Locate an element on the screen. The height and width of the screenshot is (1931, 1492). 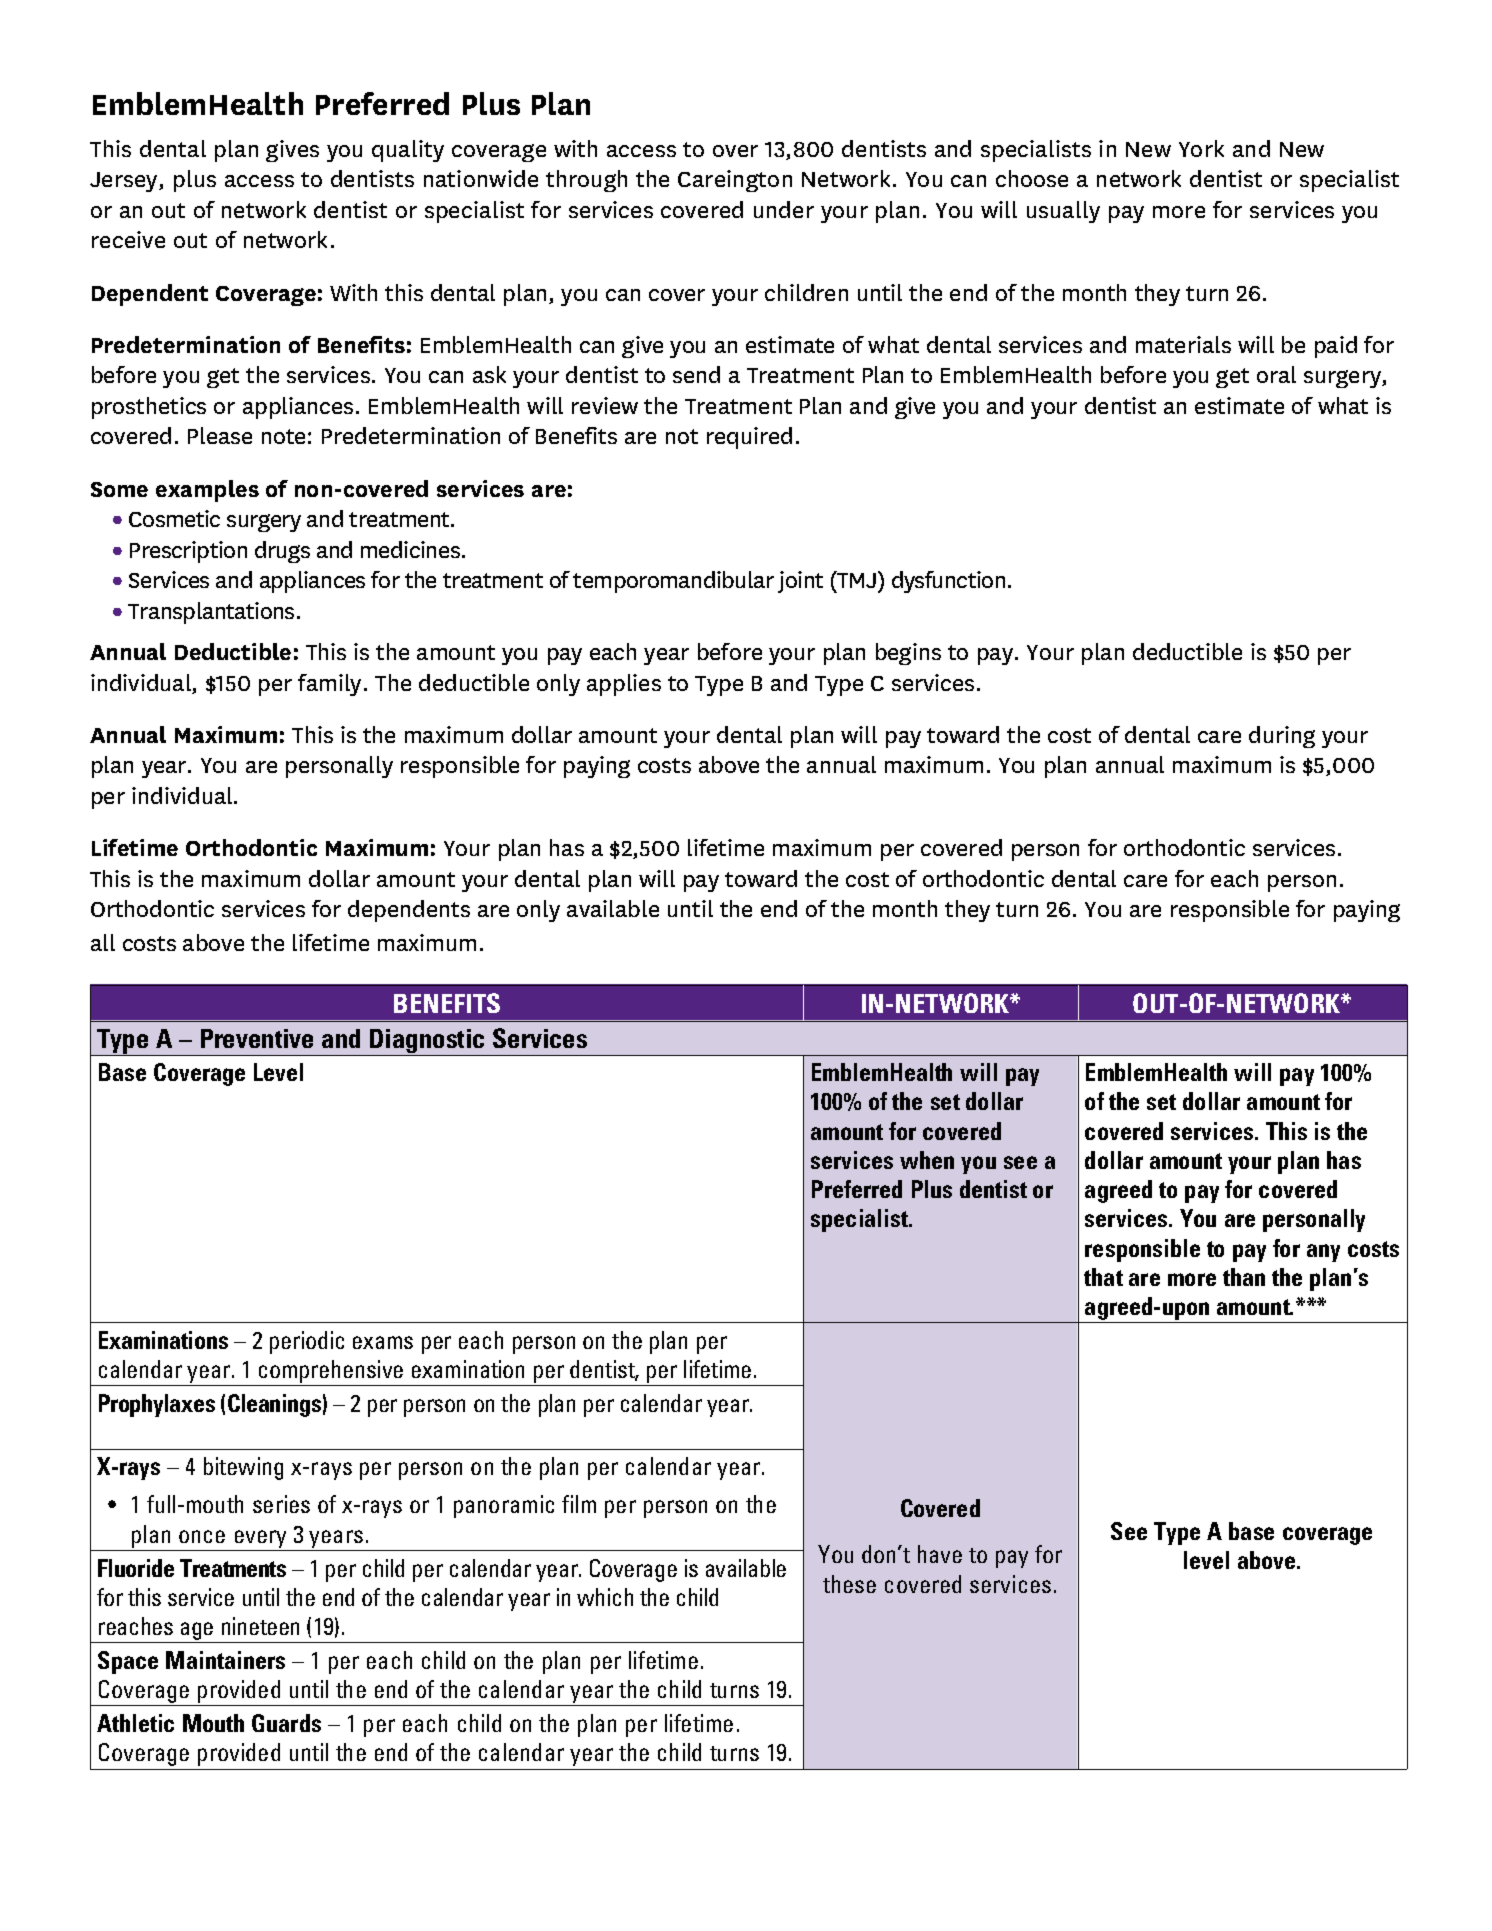
receive is located at coordinates (128, 239).
